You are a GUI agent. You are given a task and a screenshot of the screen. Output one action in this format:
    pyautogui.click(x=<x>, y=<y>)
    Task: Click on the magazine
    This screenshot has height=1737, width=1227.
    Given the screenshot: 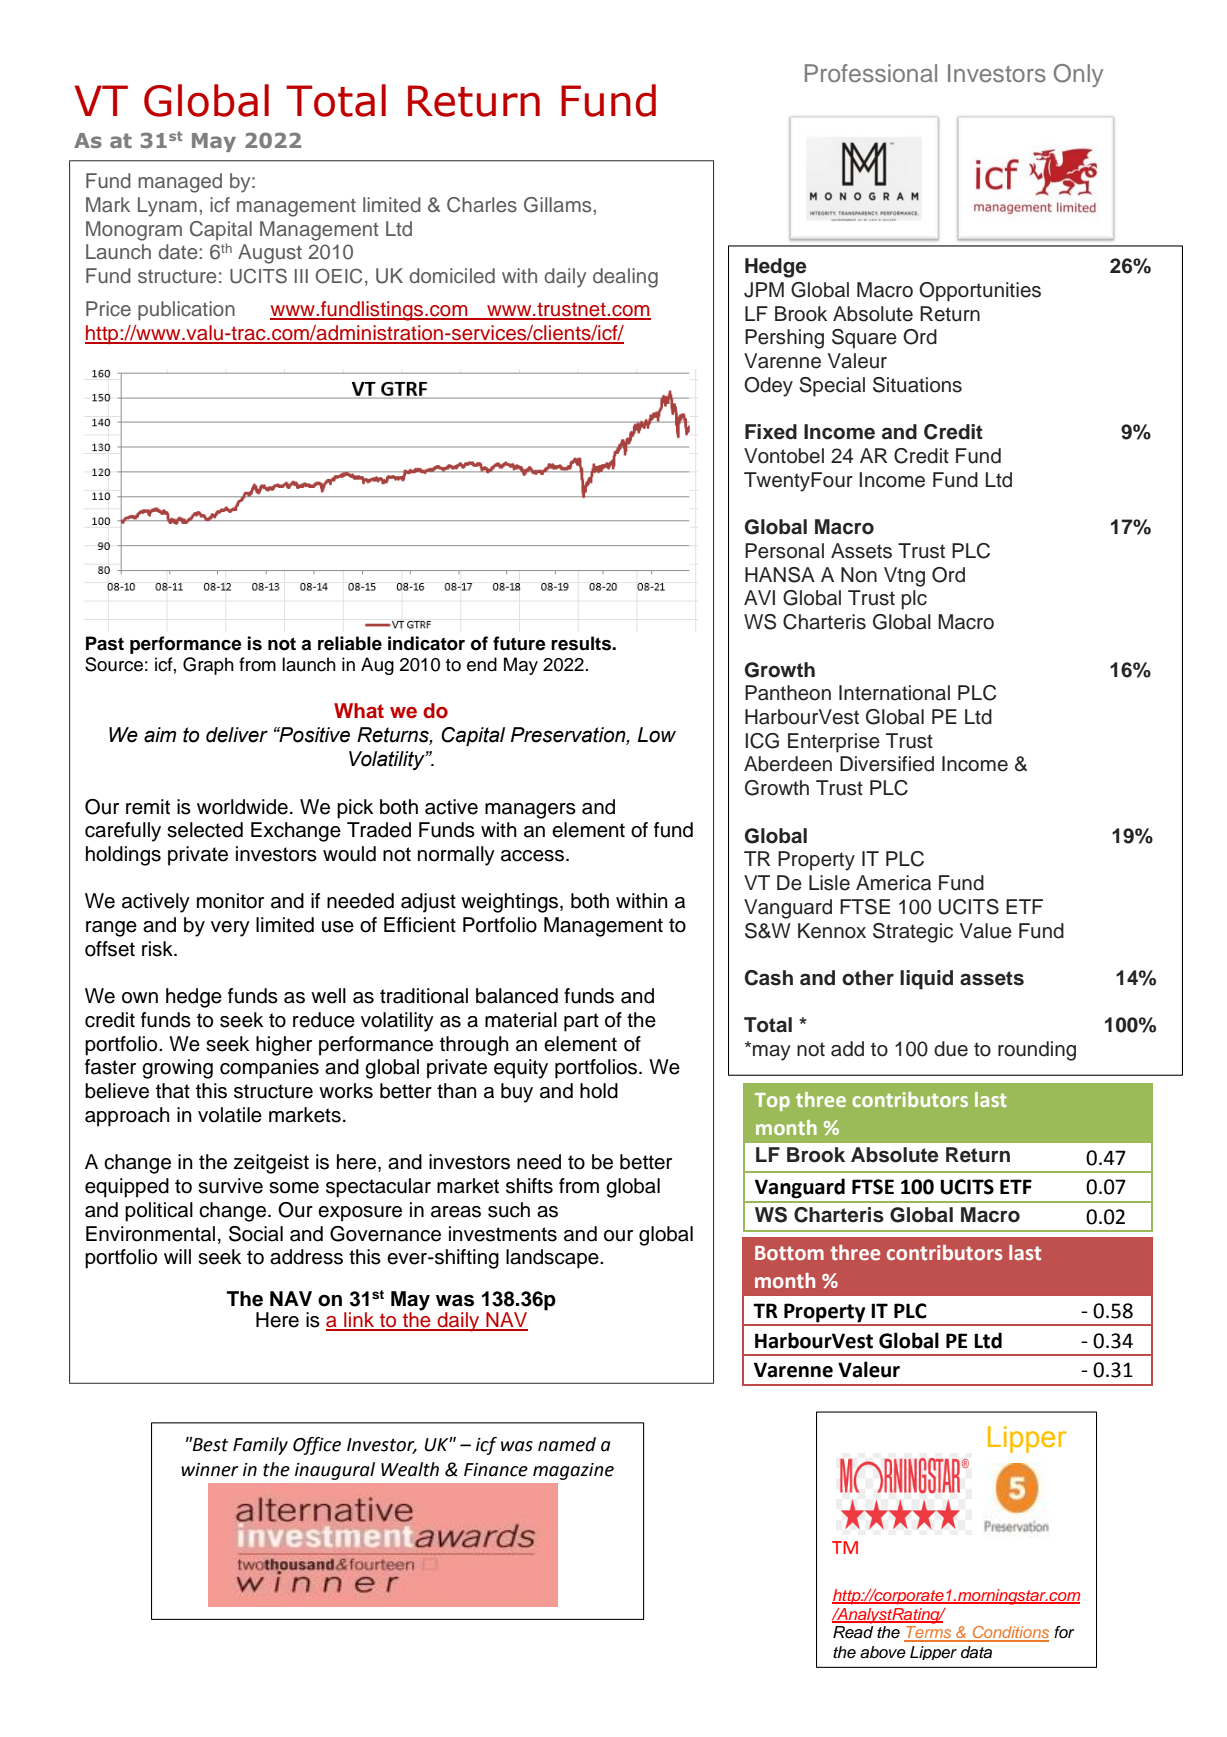 What is the action you would take?
    pyautogui.click(x=573, y=1471)
